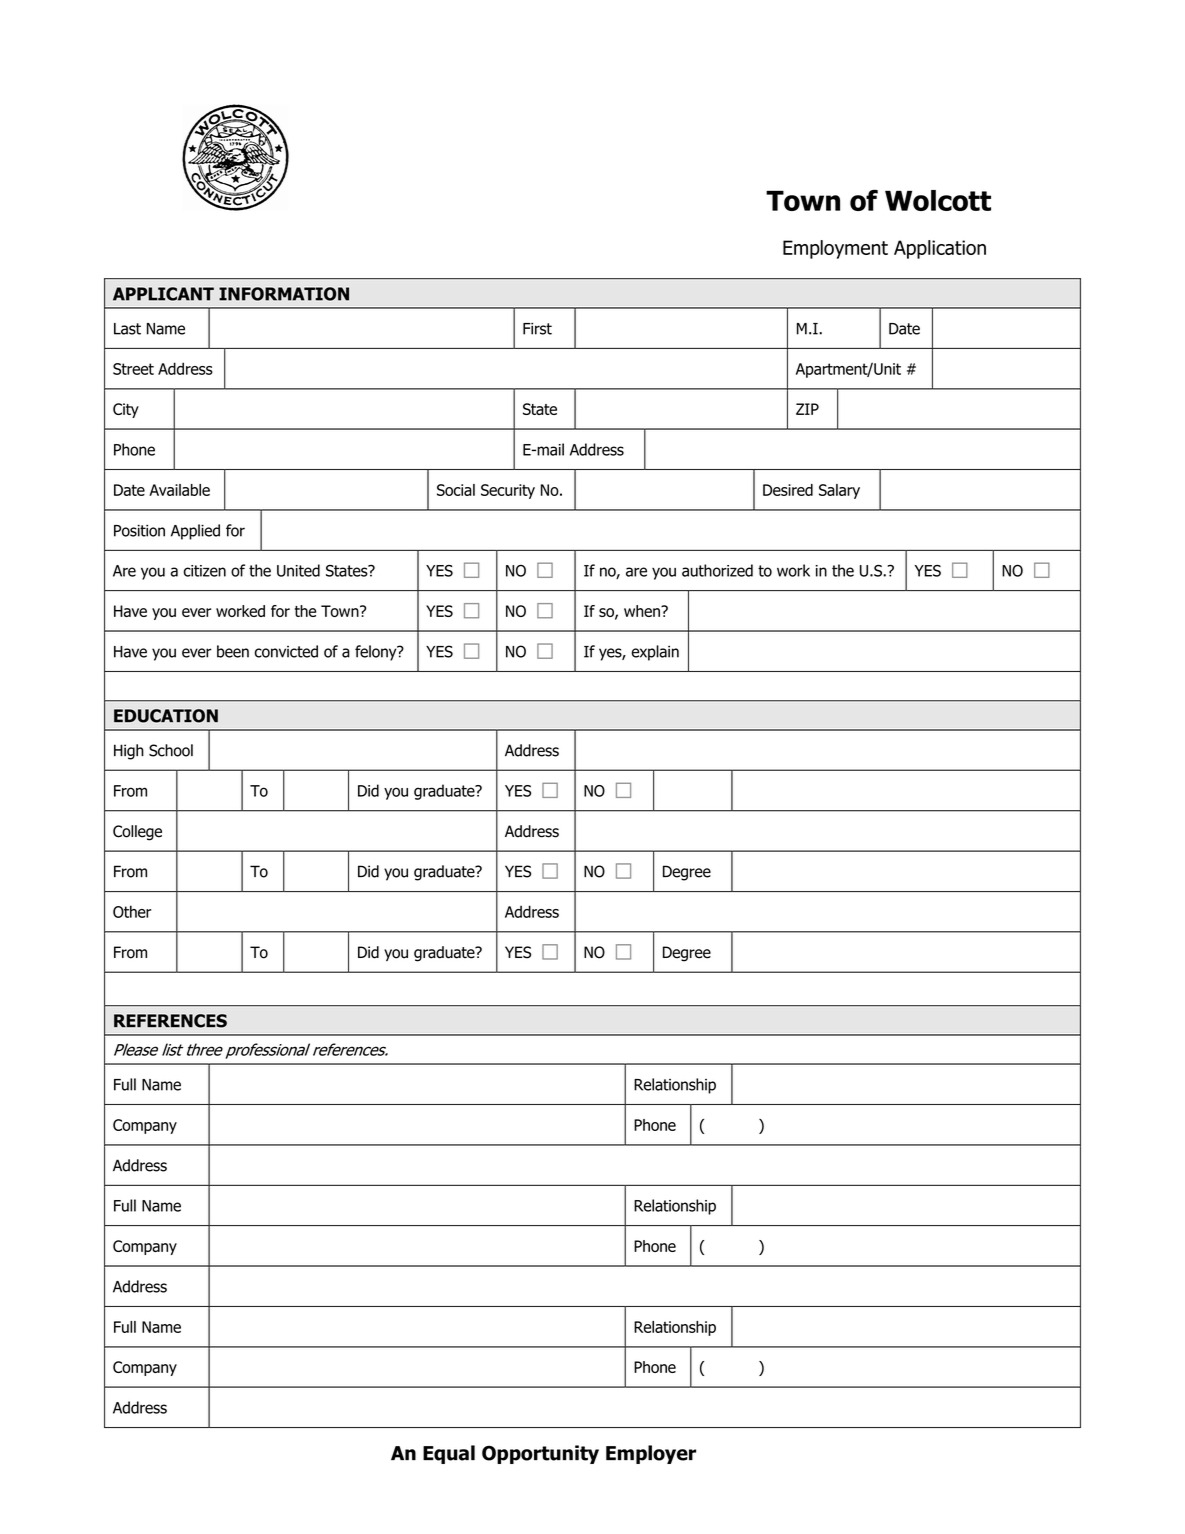 Image resolution: width=1185 pixels, height=1534 pixels. What do you see at coordinates (171, 750) in the screenshot?
I see `School` at bounding box center [171, 750].
